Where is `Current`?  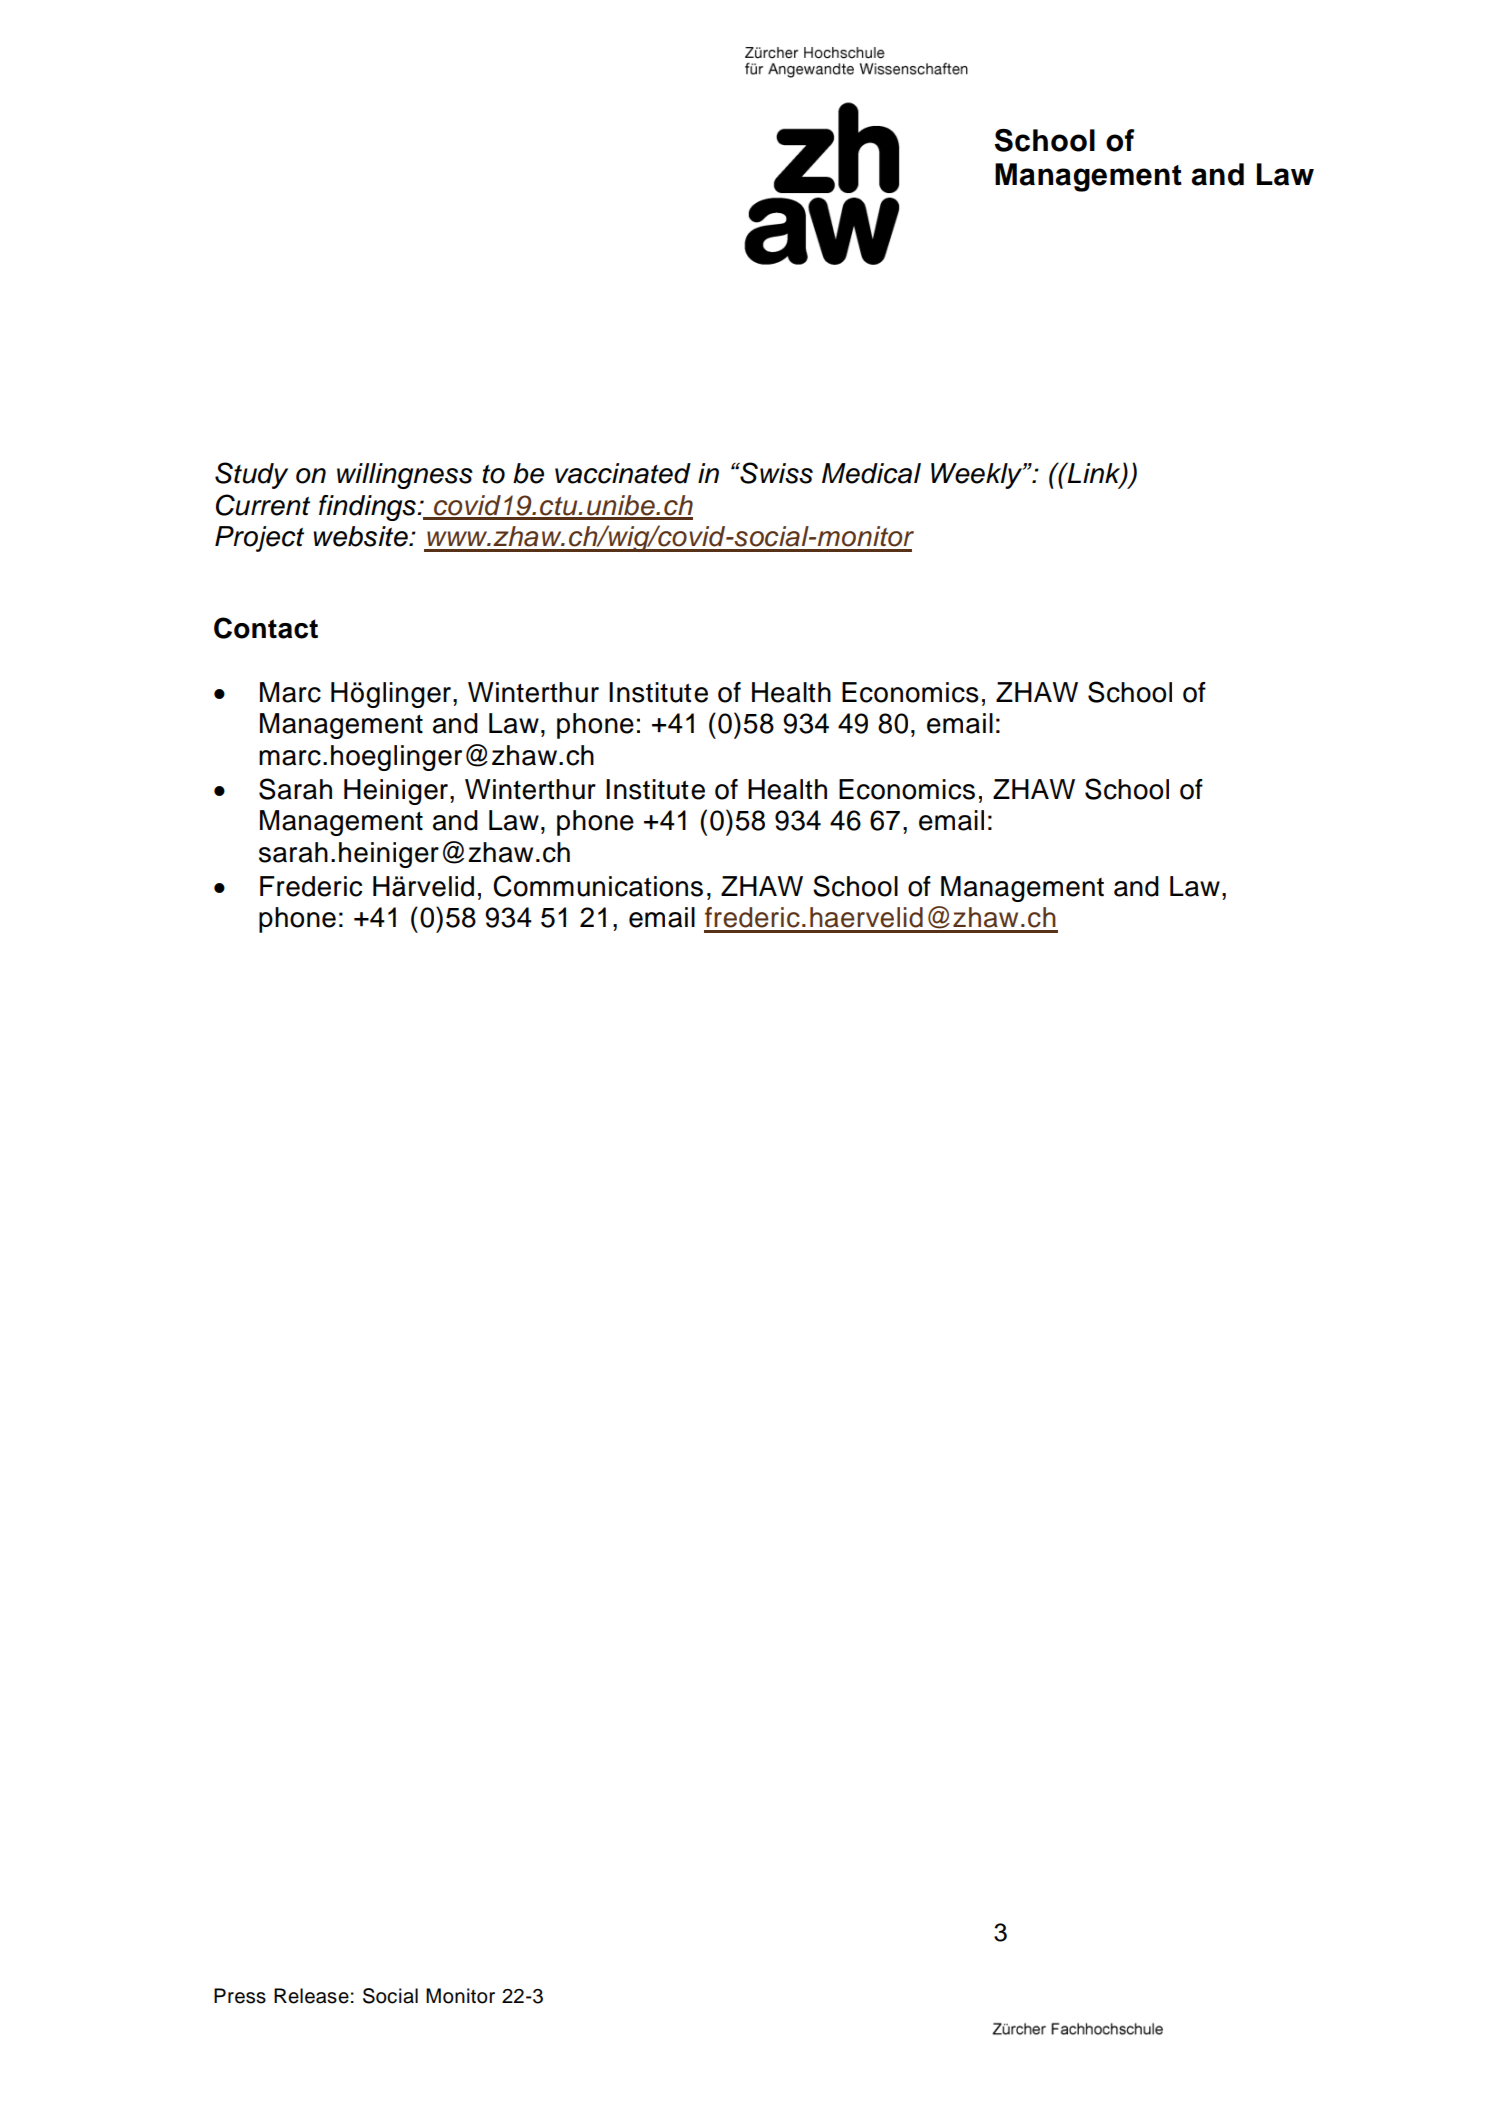 Current is located at coordinates (263, 505).
